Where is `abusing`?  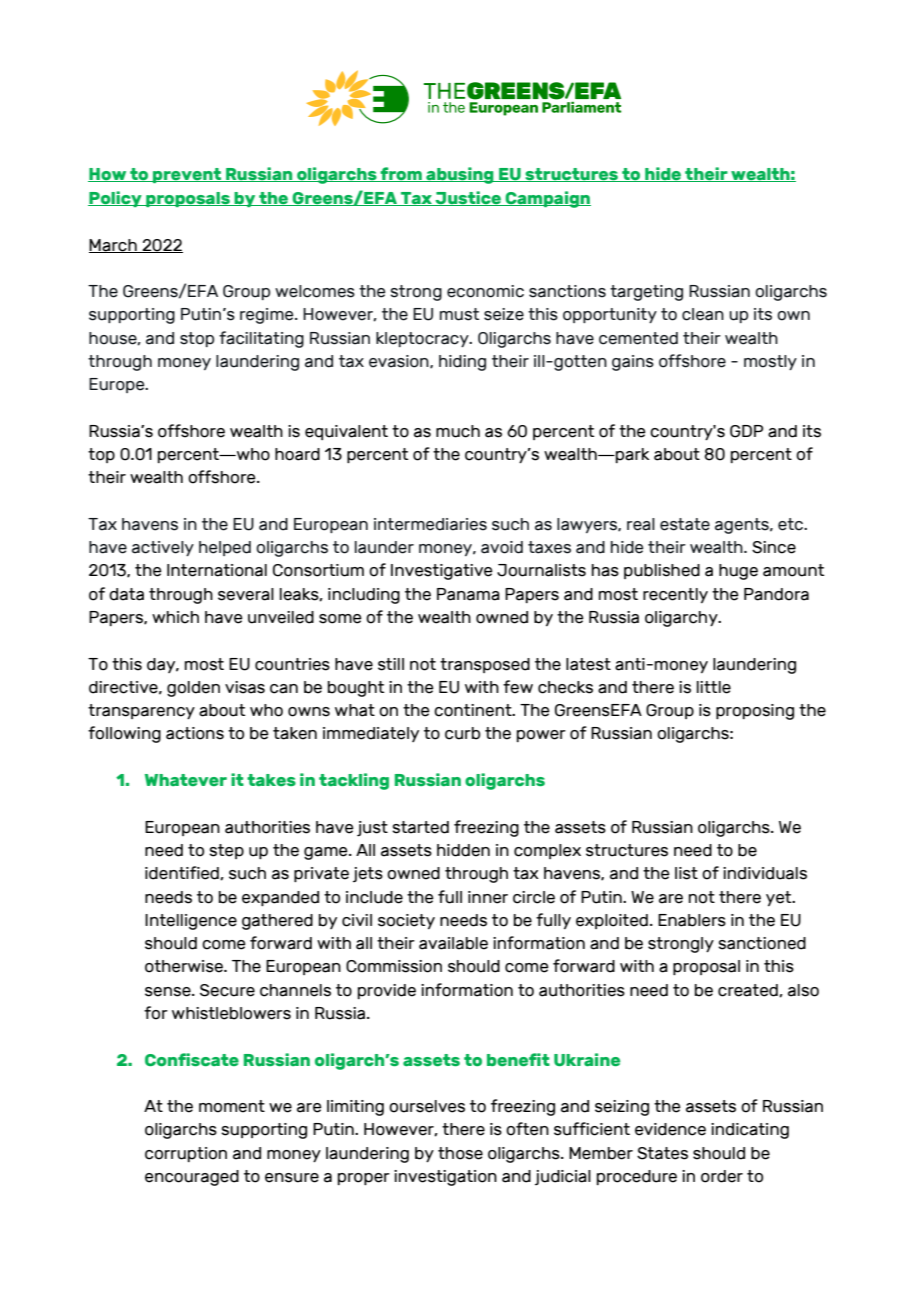 abusing is located at coordinates (460, 175).
